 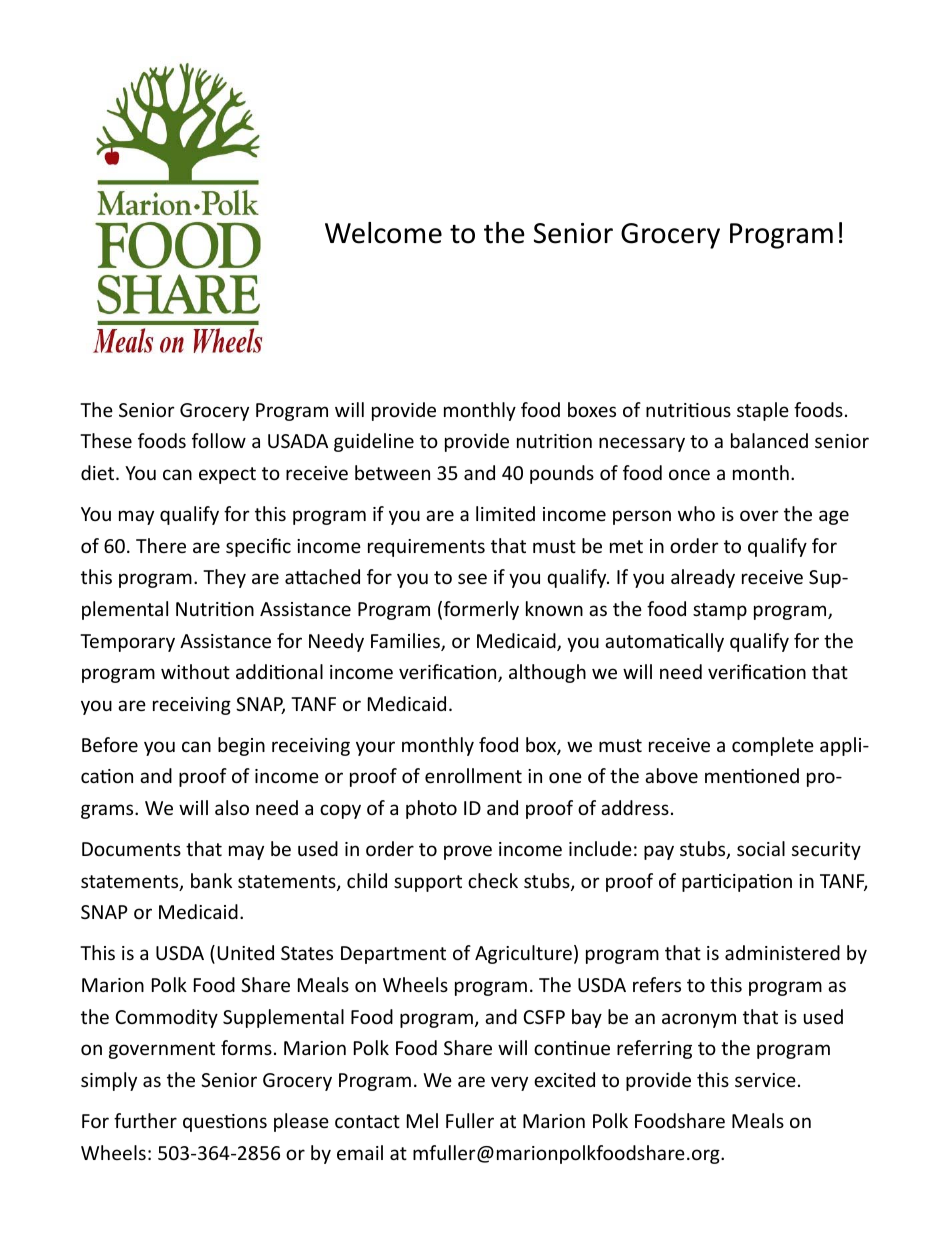 What do you see at coordinates (468, 852) in the screenshot?
I see `prove` at bounding box center [468, 852].
